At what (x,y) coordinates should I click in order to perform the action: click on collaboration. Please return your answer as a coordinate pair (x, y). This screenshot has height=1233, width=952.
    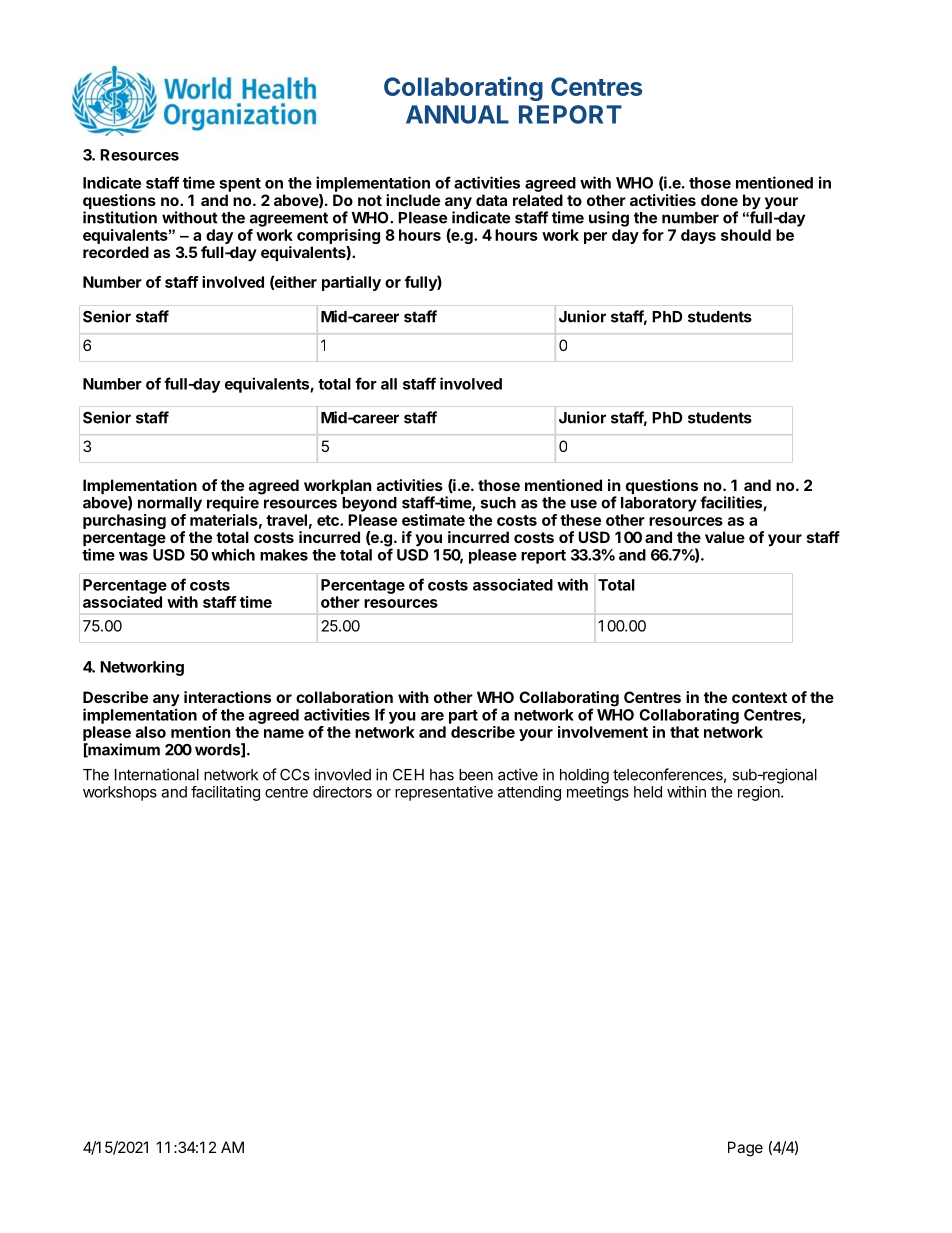
    Looking at the image, I should click on (344, 697).
